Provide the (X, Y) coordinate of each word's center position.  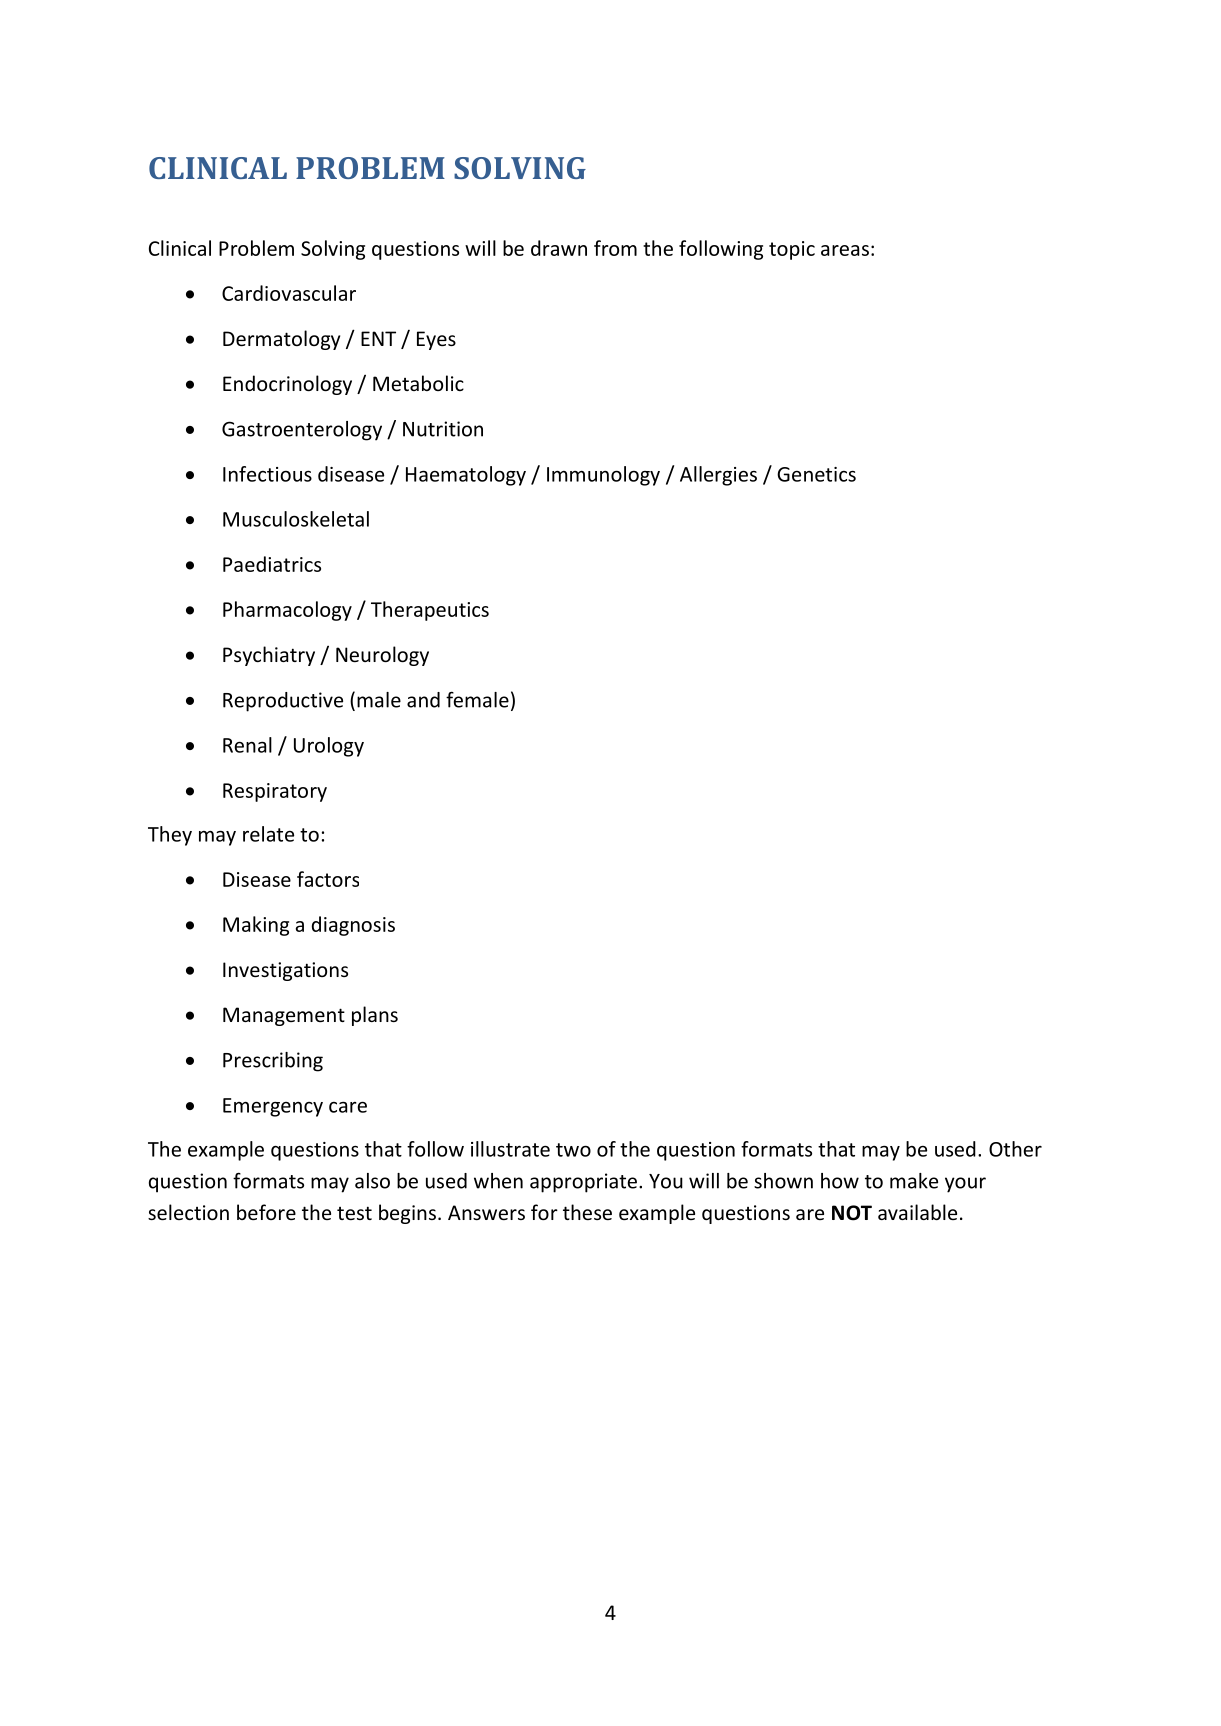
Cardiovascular (289, 293)
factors (328, 879)
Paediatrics (272, 564)
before (266, 1212)
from (615, 248)
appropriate (583, 1183)
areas (845, 250)
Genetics (816, 474)
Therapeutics (430, 611)
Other (1015, 1149)
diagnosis (353, 926)
